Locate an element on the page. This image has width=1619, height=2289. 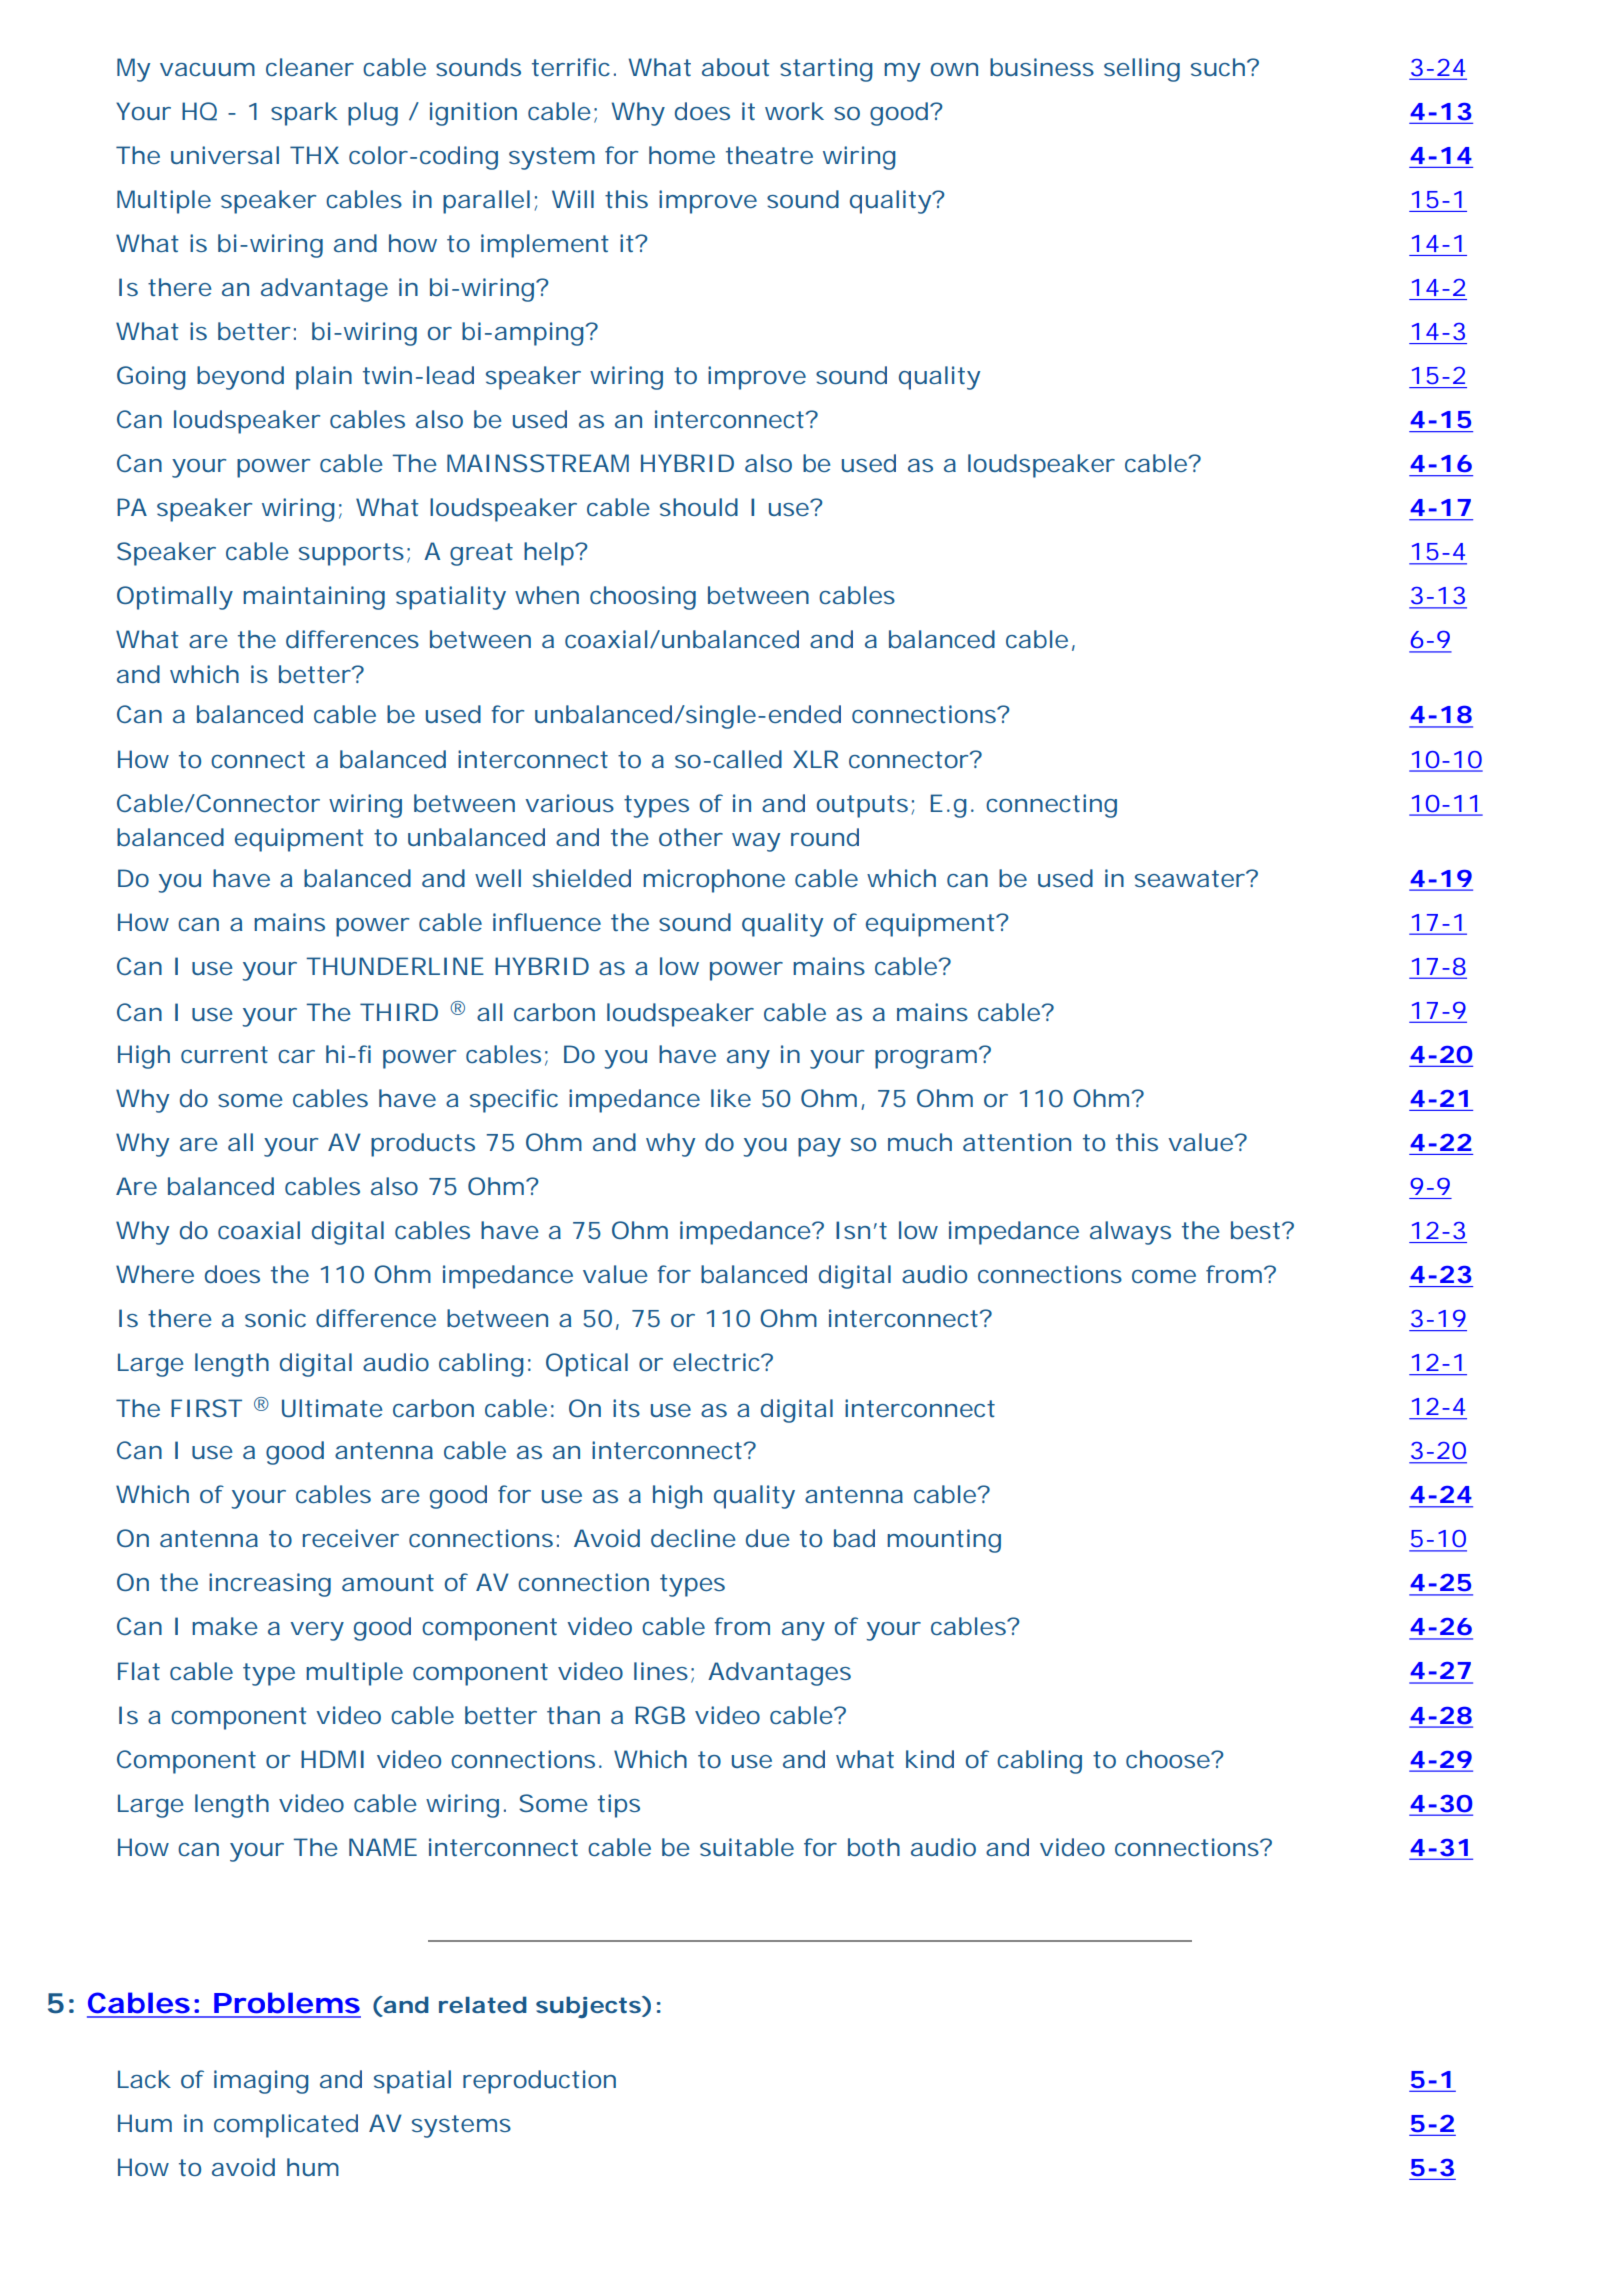
imaging is located at coordinates (261, 2082).
